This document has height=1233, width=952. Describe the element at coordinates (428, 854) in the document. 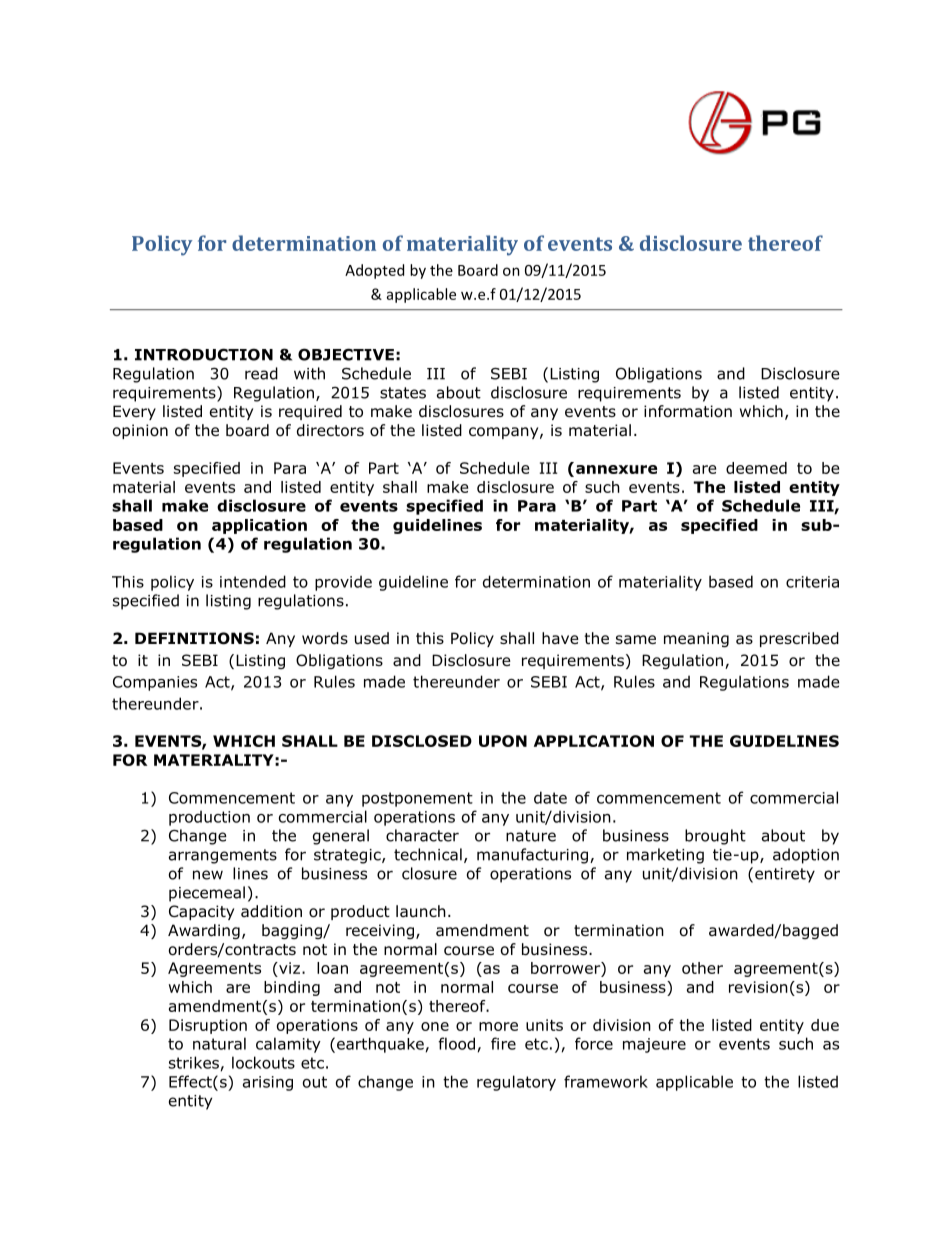

I see `technical` at that location.
